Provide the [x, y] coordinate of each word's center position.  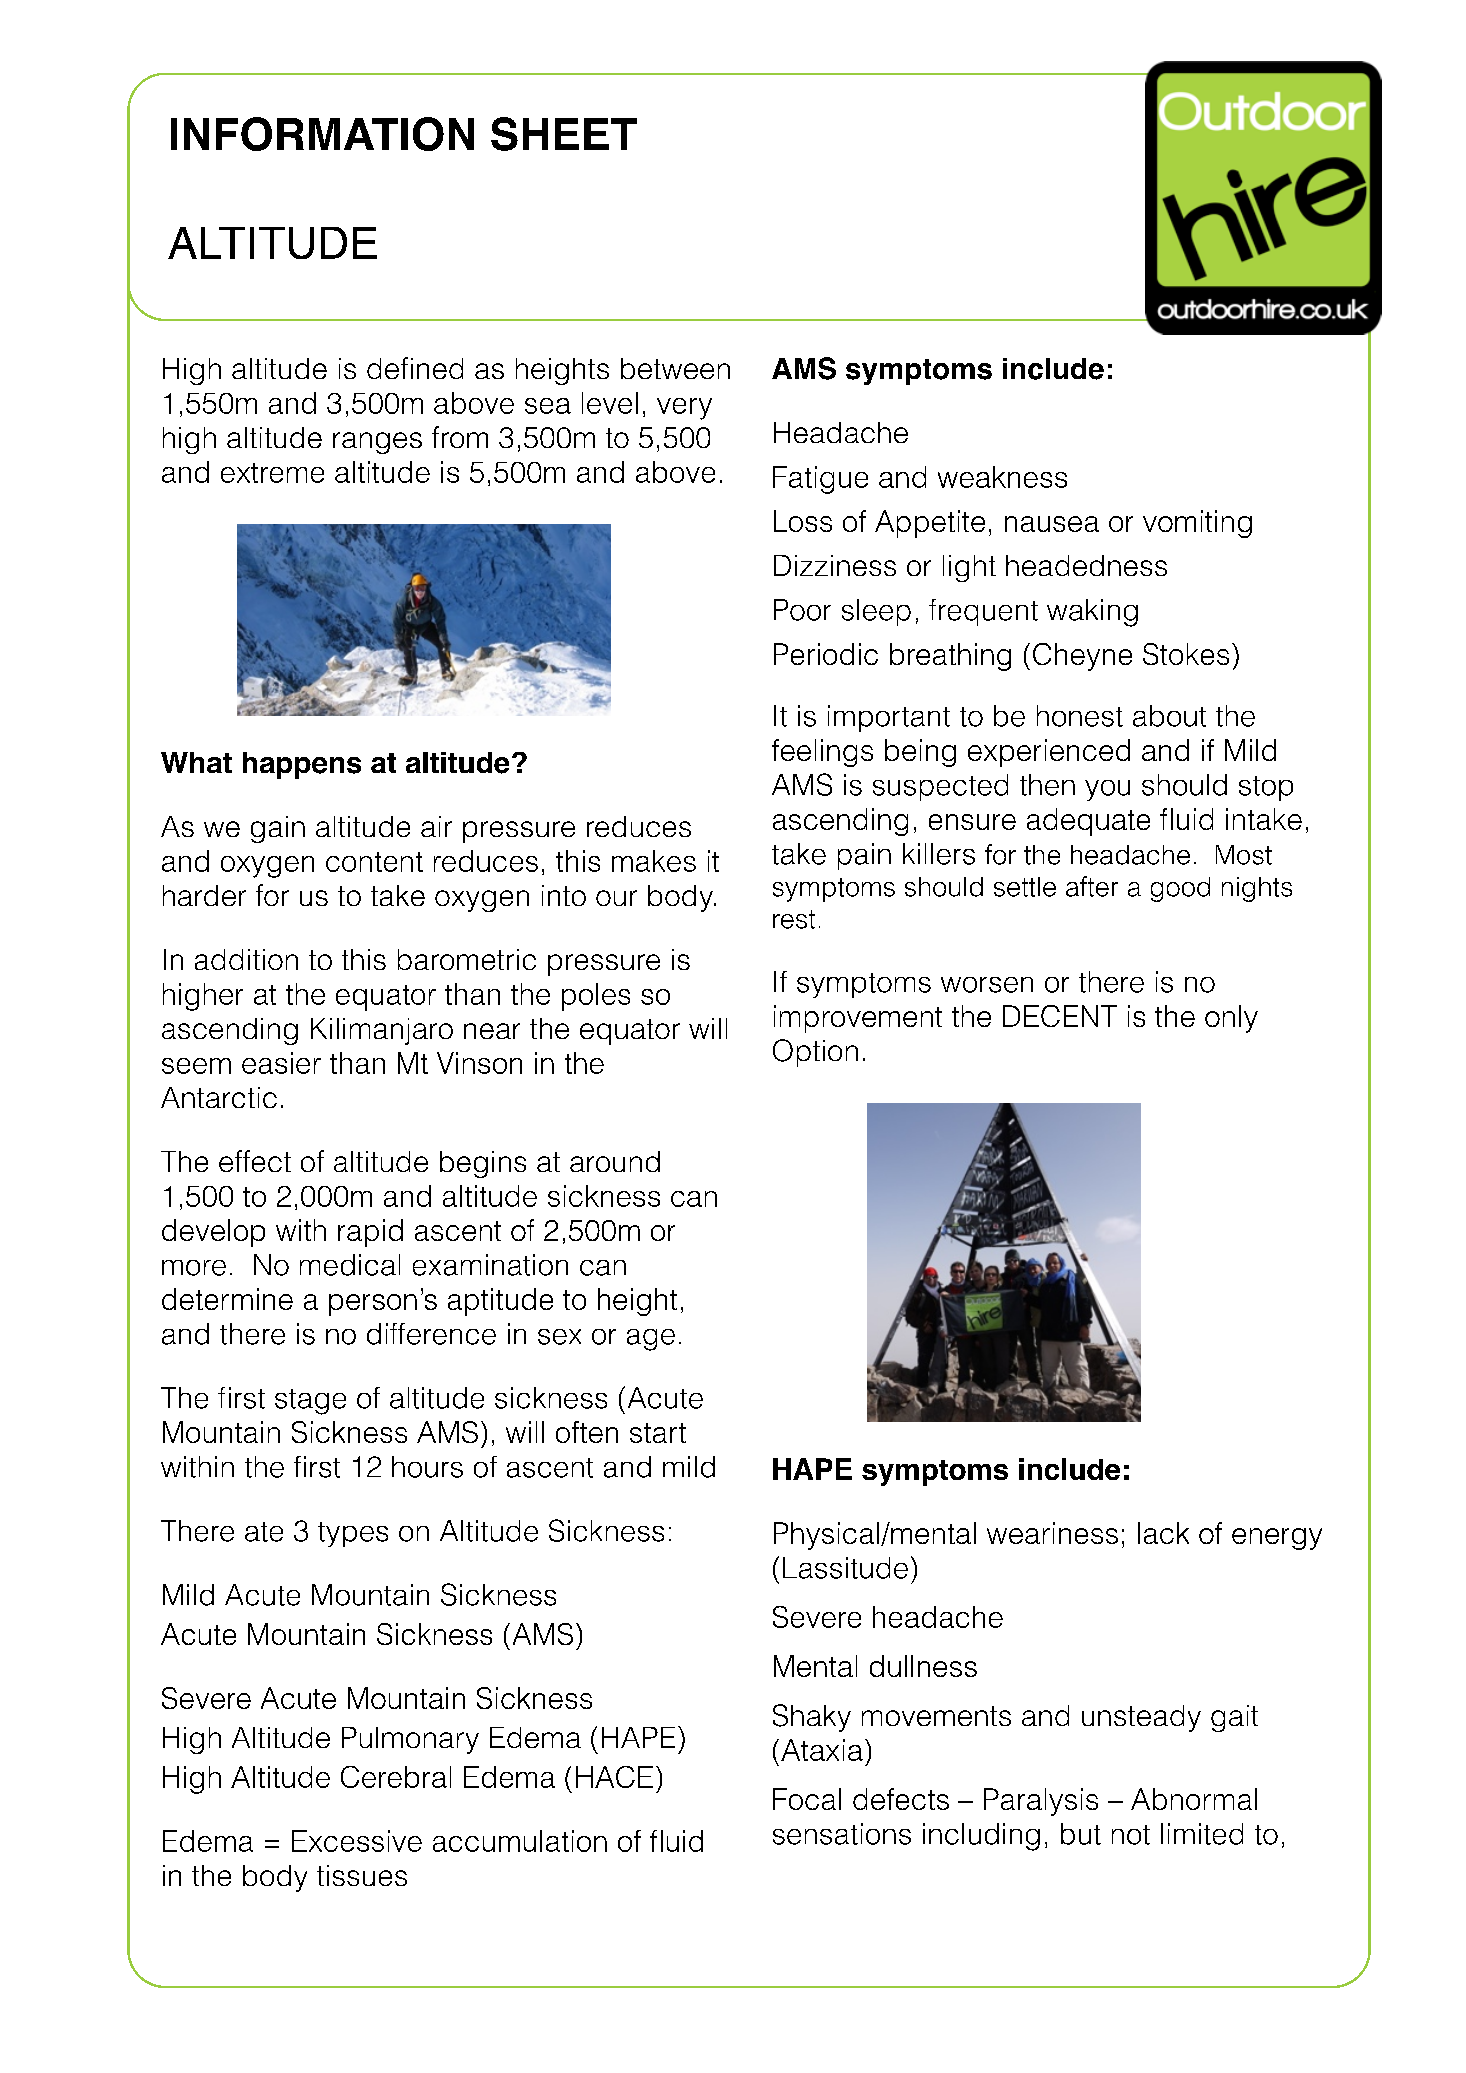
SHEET [564, 134]
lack [1163, 1533]
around [615, 1161]
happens [302, 765]
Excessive [357, 1841]
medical [350, 1265]
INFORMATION [322, 134]
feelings [822, 753]
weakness [1002, 477]
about [1169, 716]
